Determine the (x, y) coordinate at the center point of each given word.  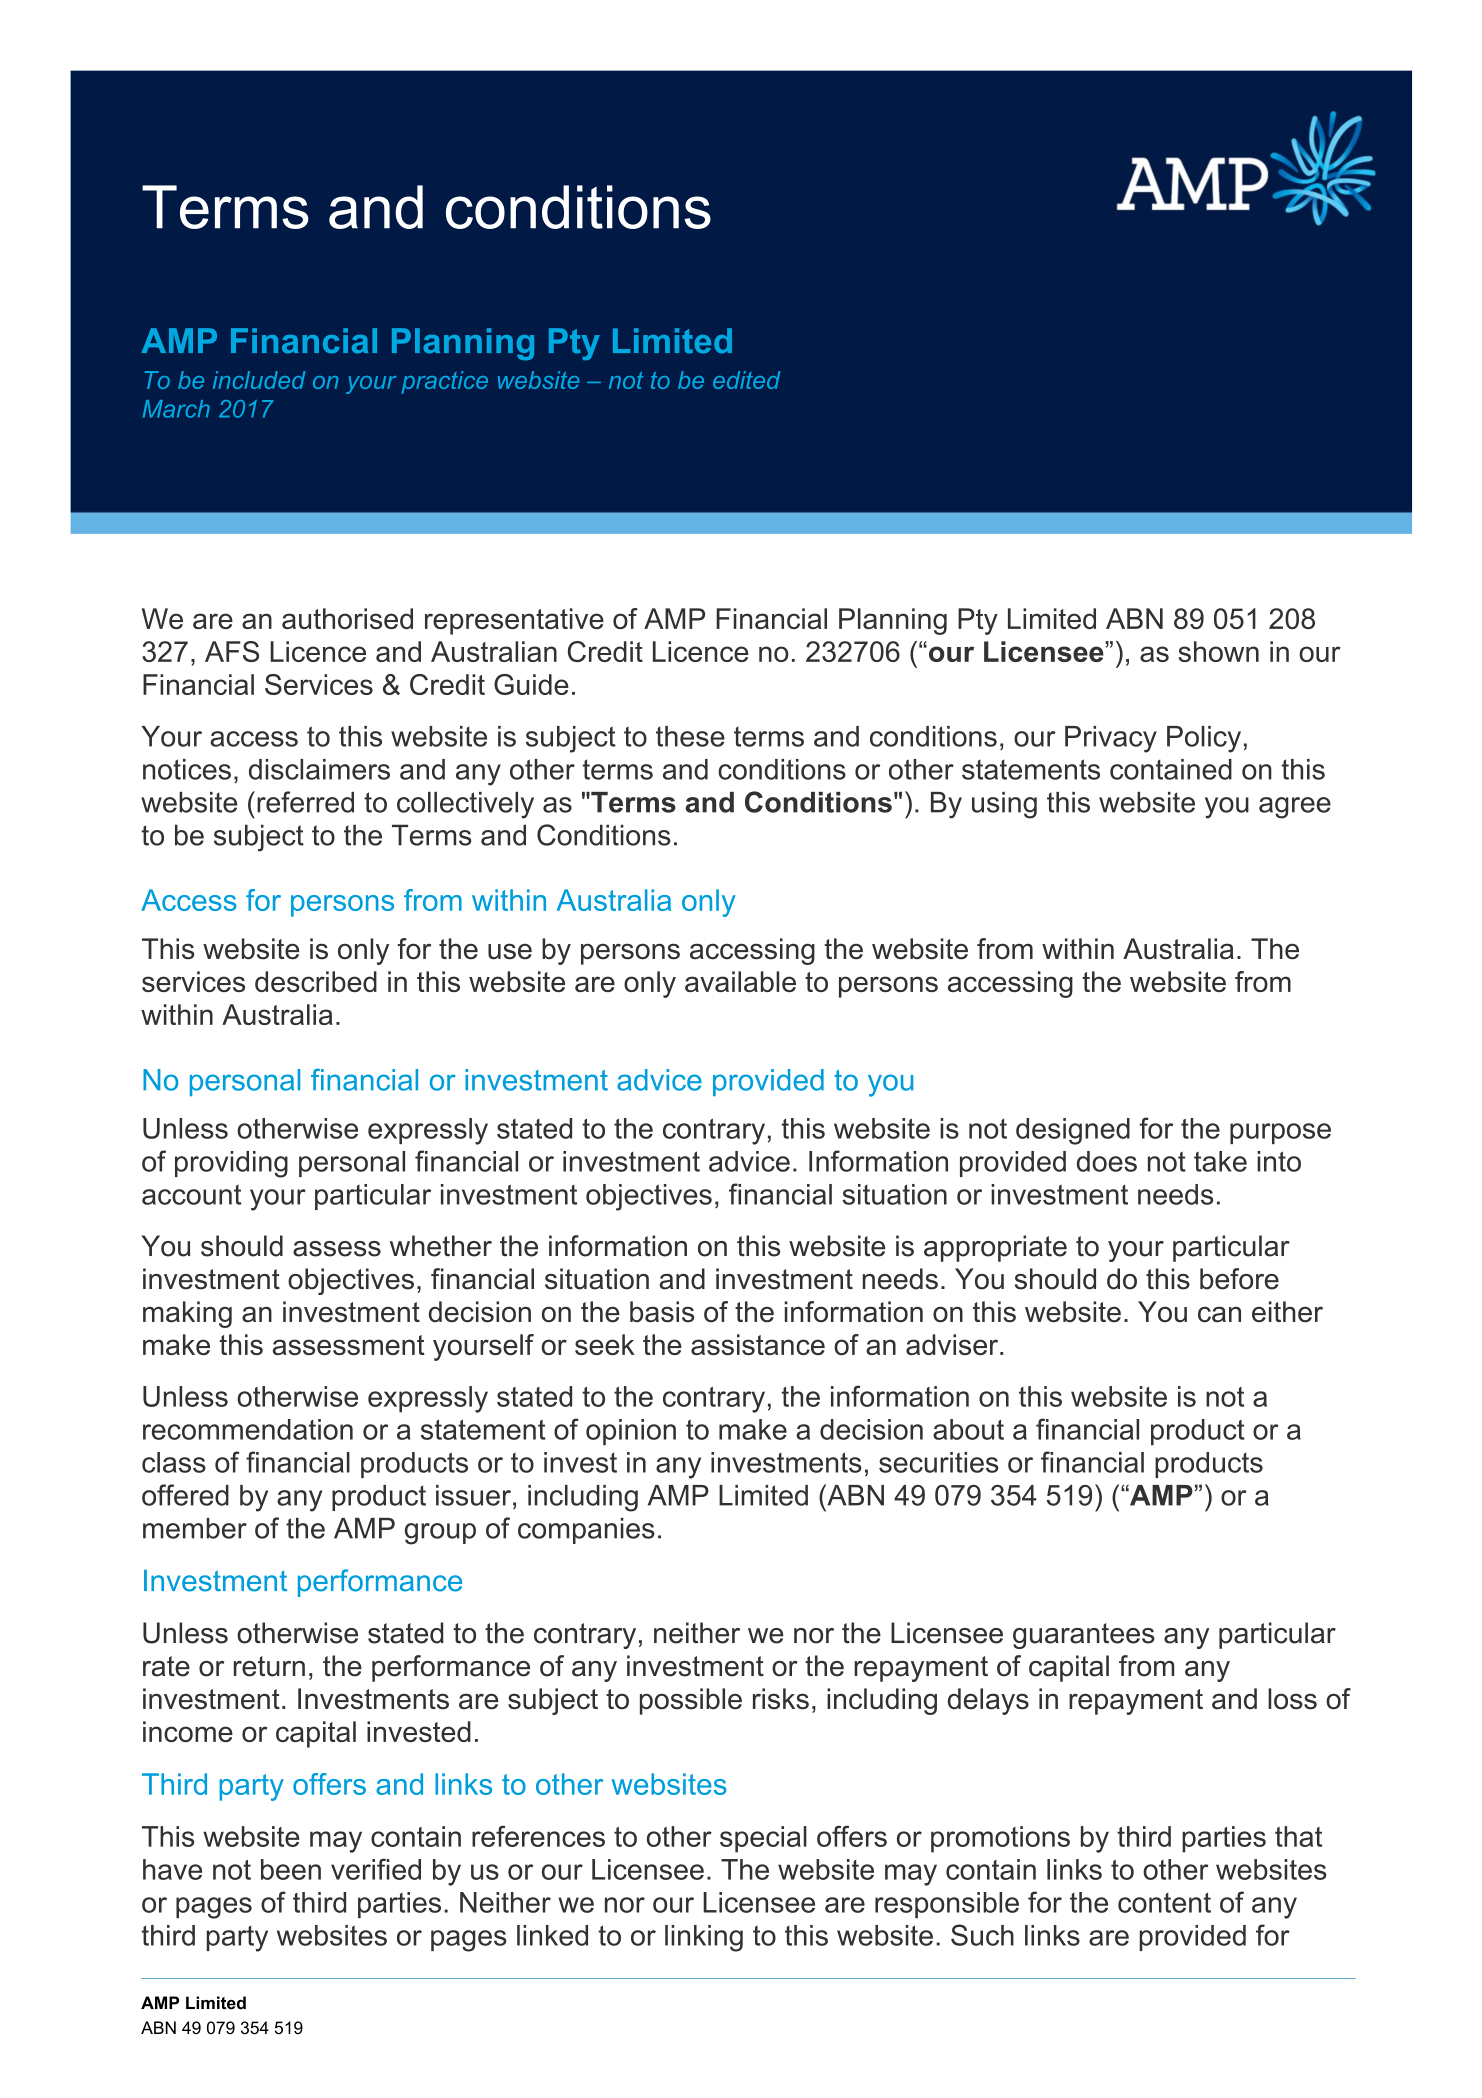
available (740, 981)
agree (1295, 808)
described (316, 981)
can (1219, 1314)
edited (746, 380)
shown (1218, 651)
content (1164, 1903)
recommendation (248, 1429)
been (291, 1869)
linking (704, 1938)
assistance (758, 1344)
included (259, 380)
